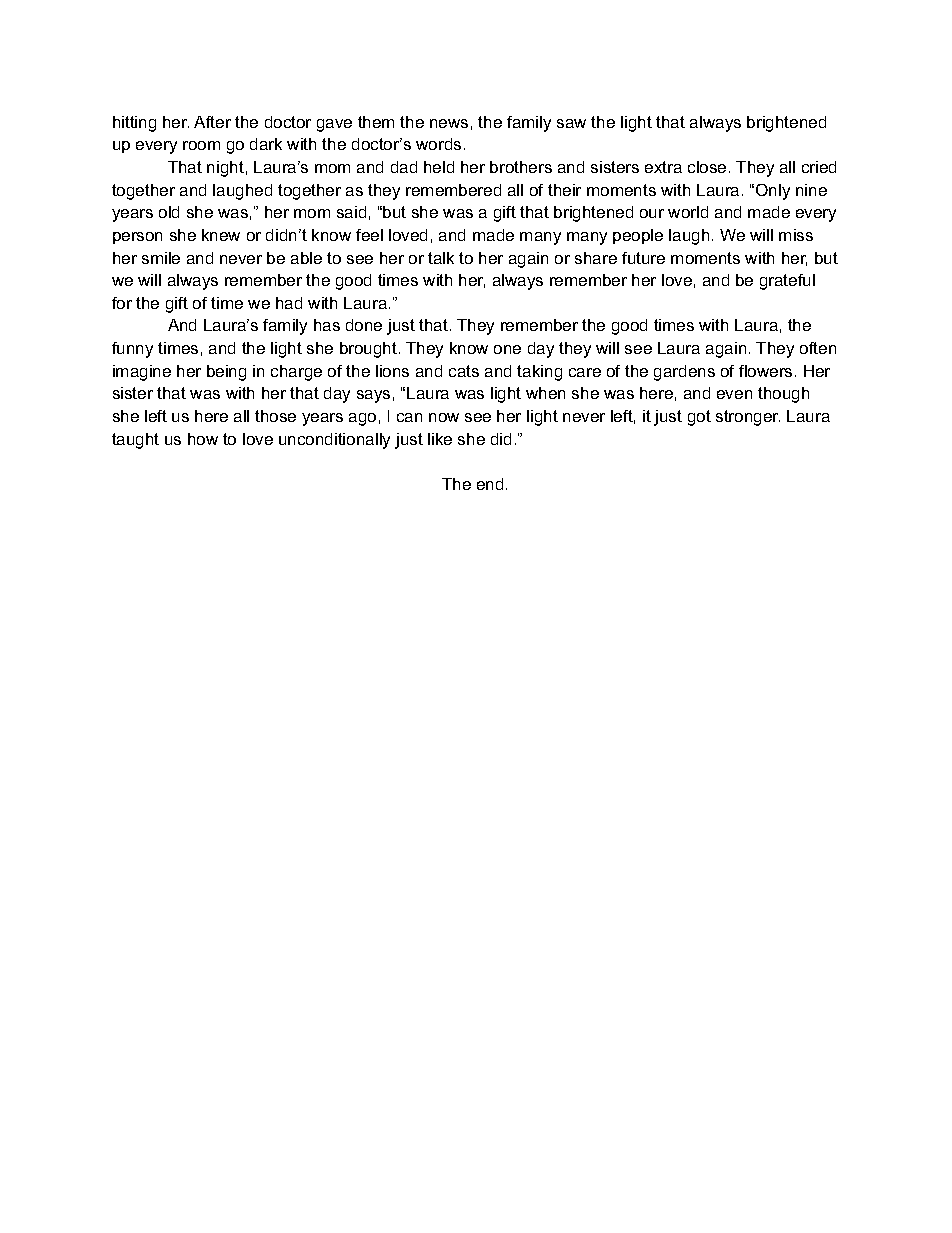 This image has height=1233, width=952. What do you see at coordinates (203, 439) in the image?
I see `how` at bounding box center [203, 439].
